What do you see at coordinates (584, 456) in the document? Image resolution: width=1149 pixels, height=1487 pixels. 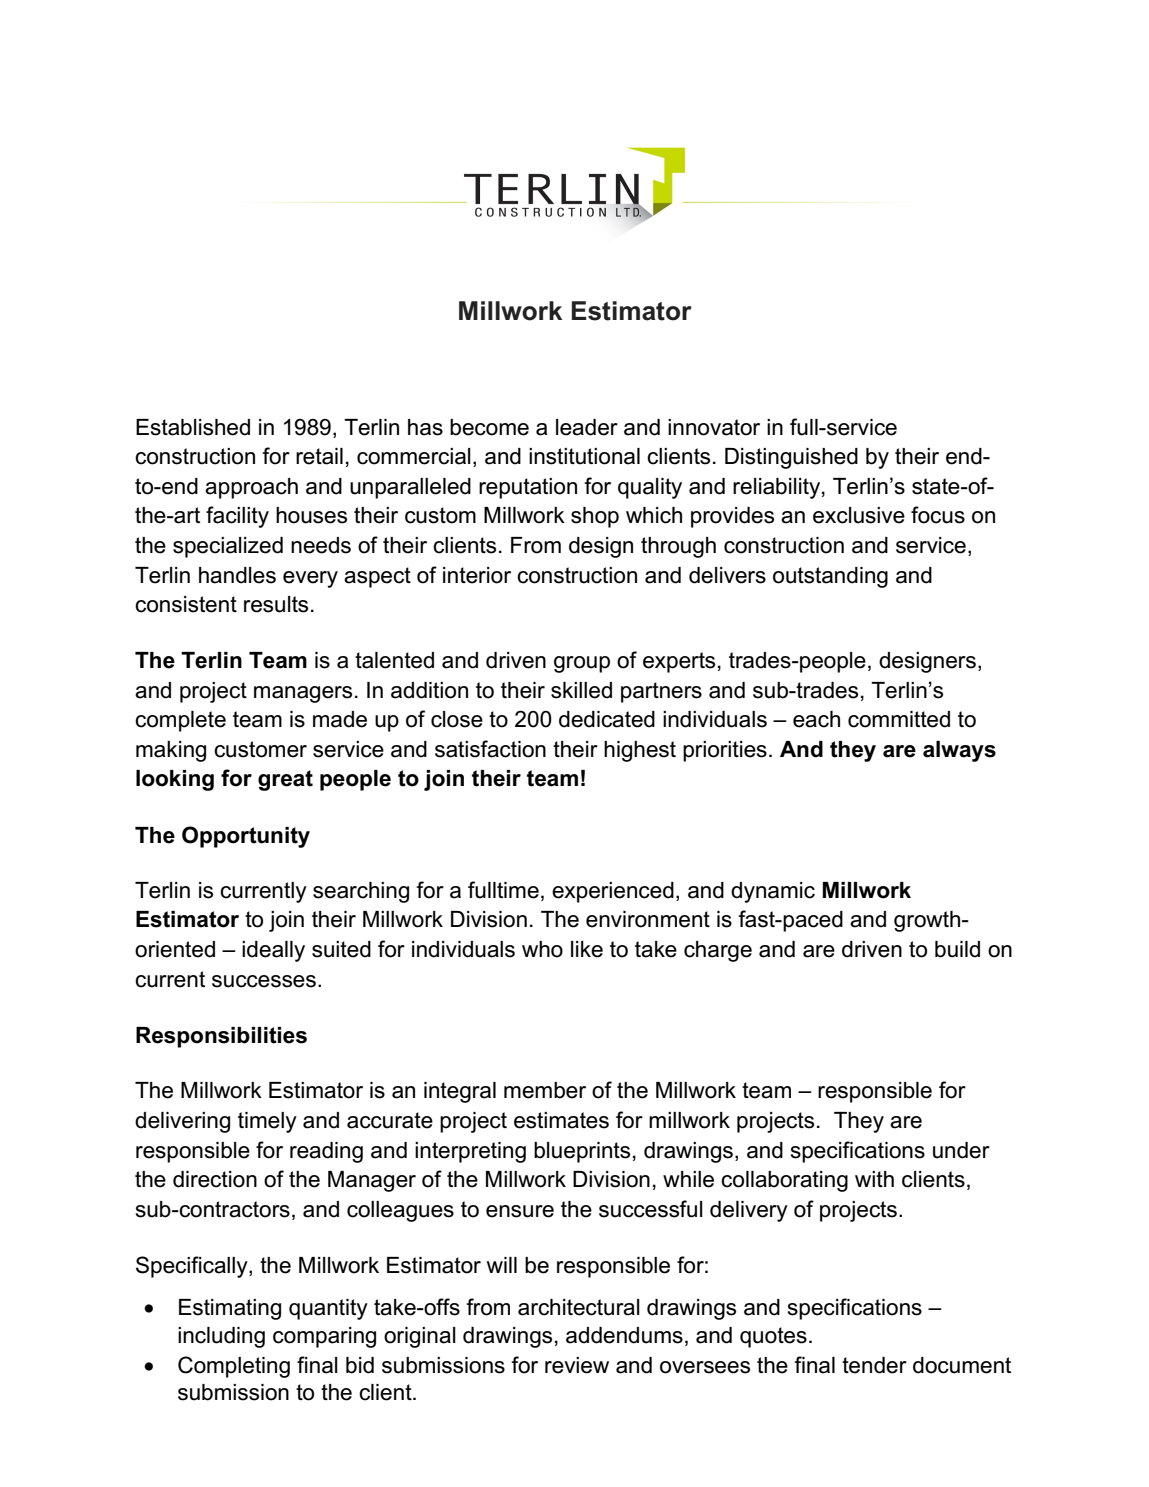 I see `institutional` at bounding box center [584, 456].
